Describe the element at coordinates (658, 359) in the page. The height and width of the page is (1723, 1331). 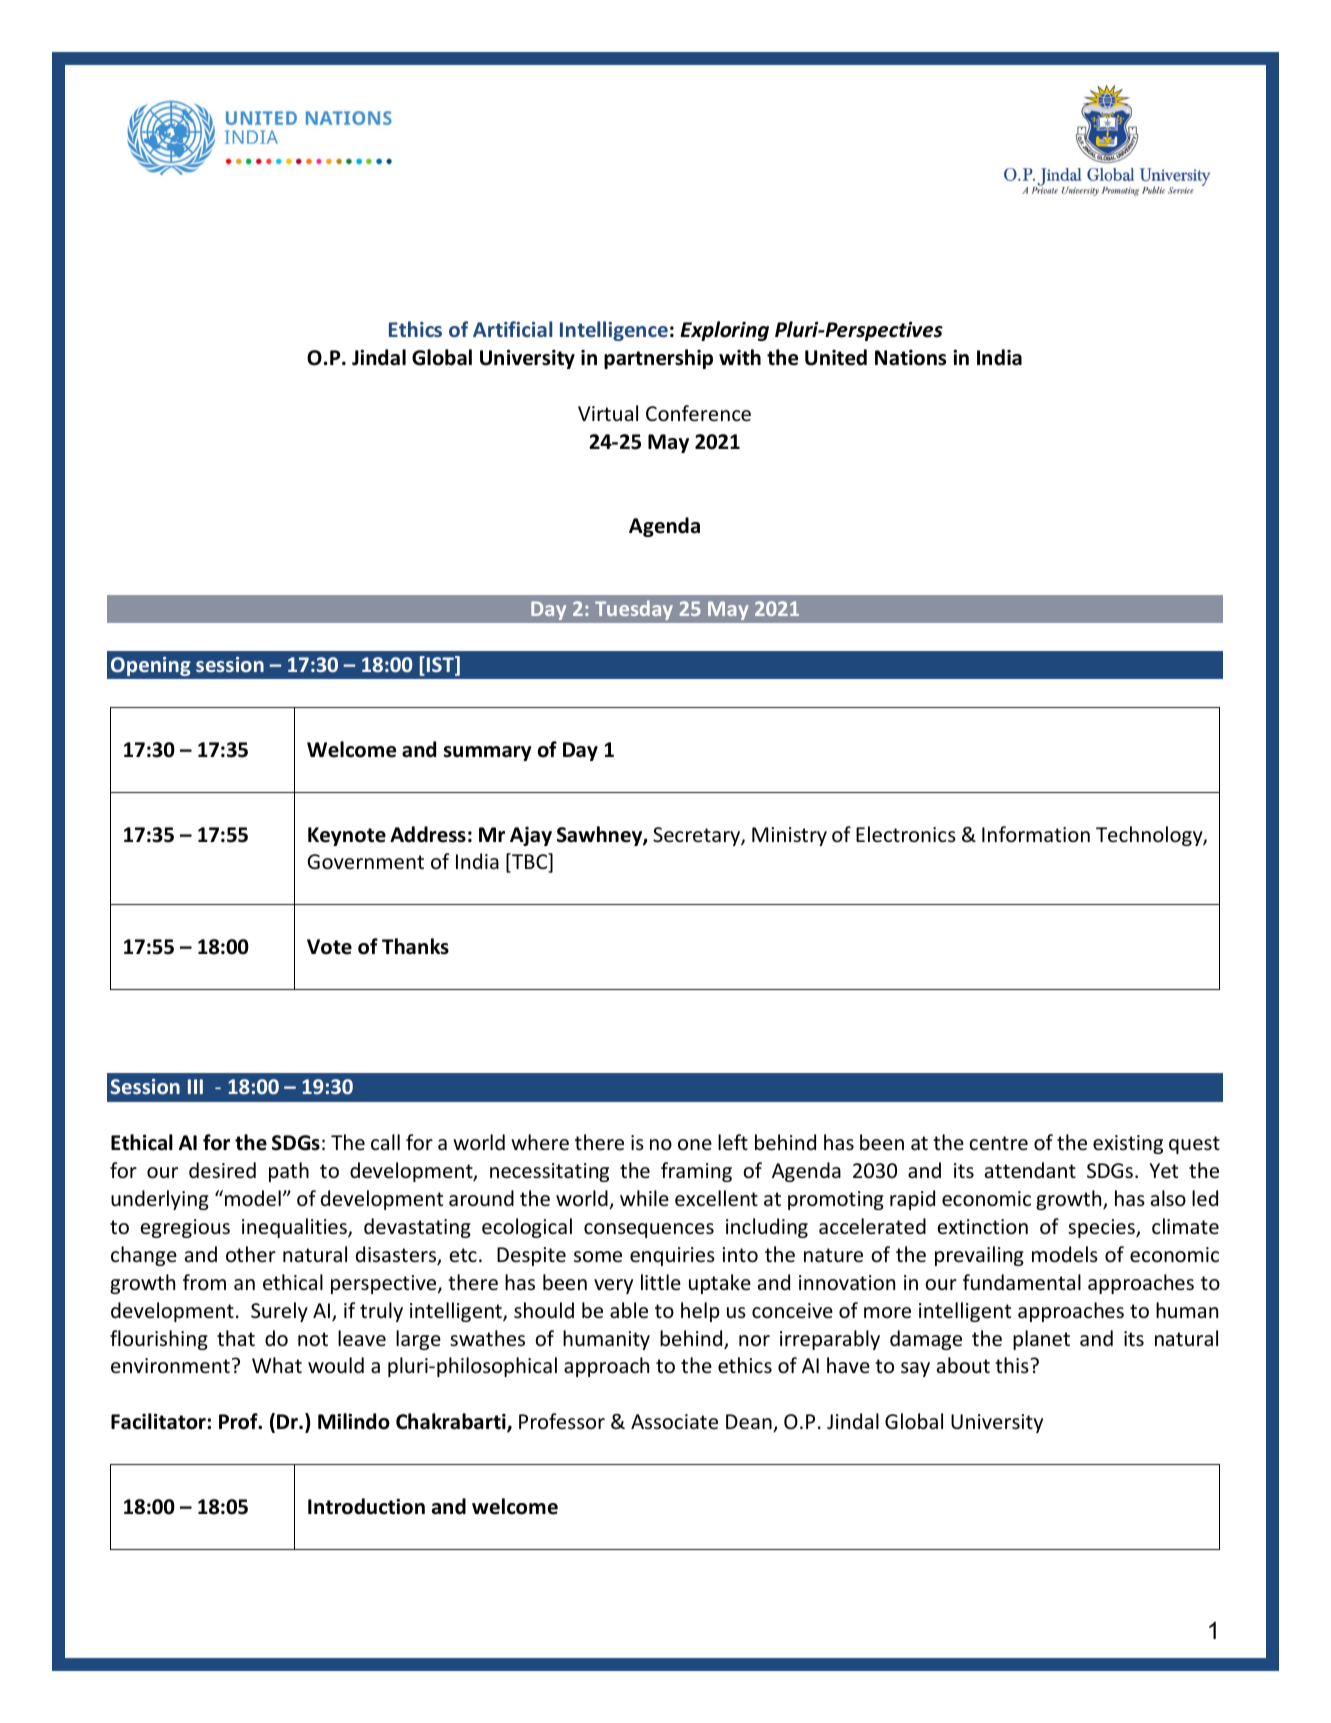
I see `partnership` at that location.
